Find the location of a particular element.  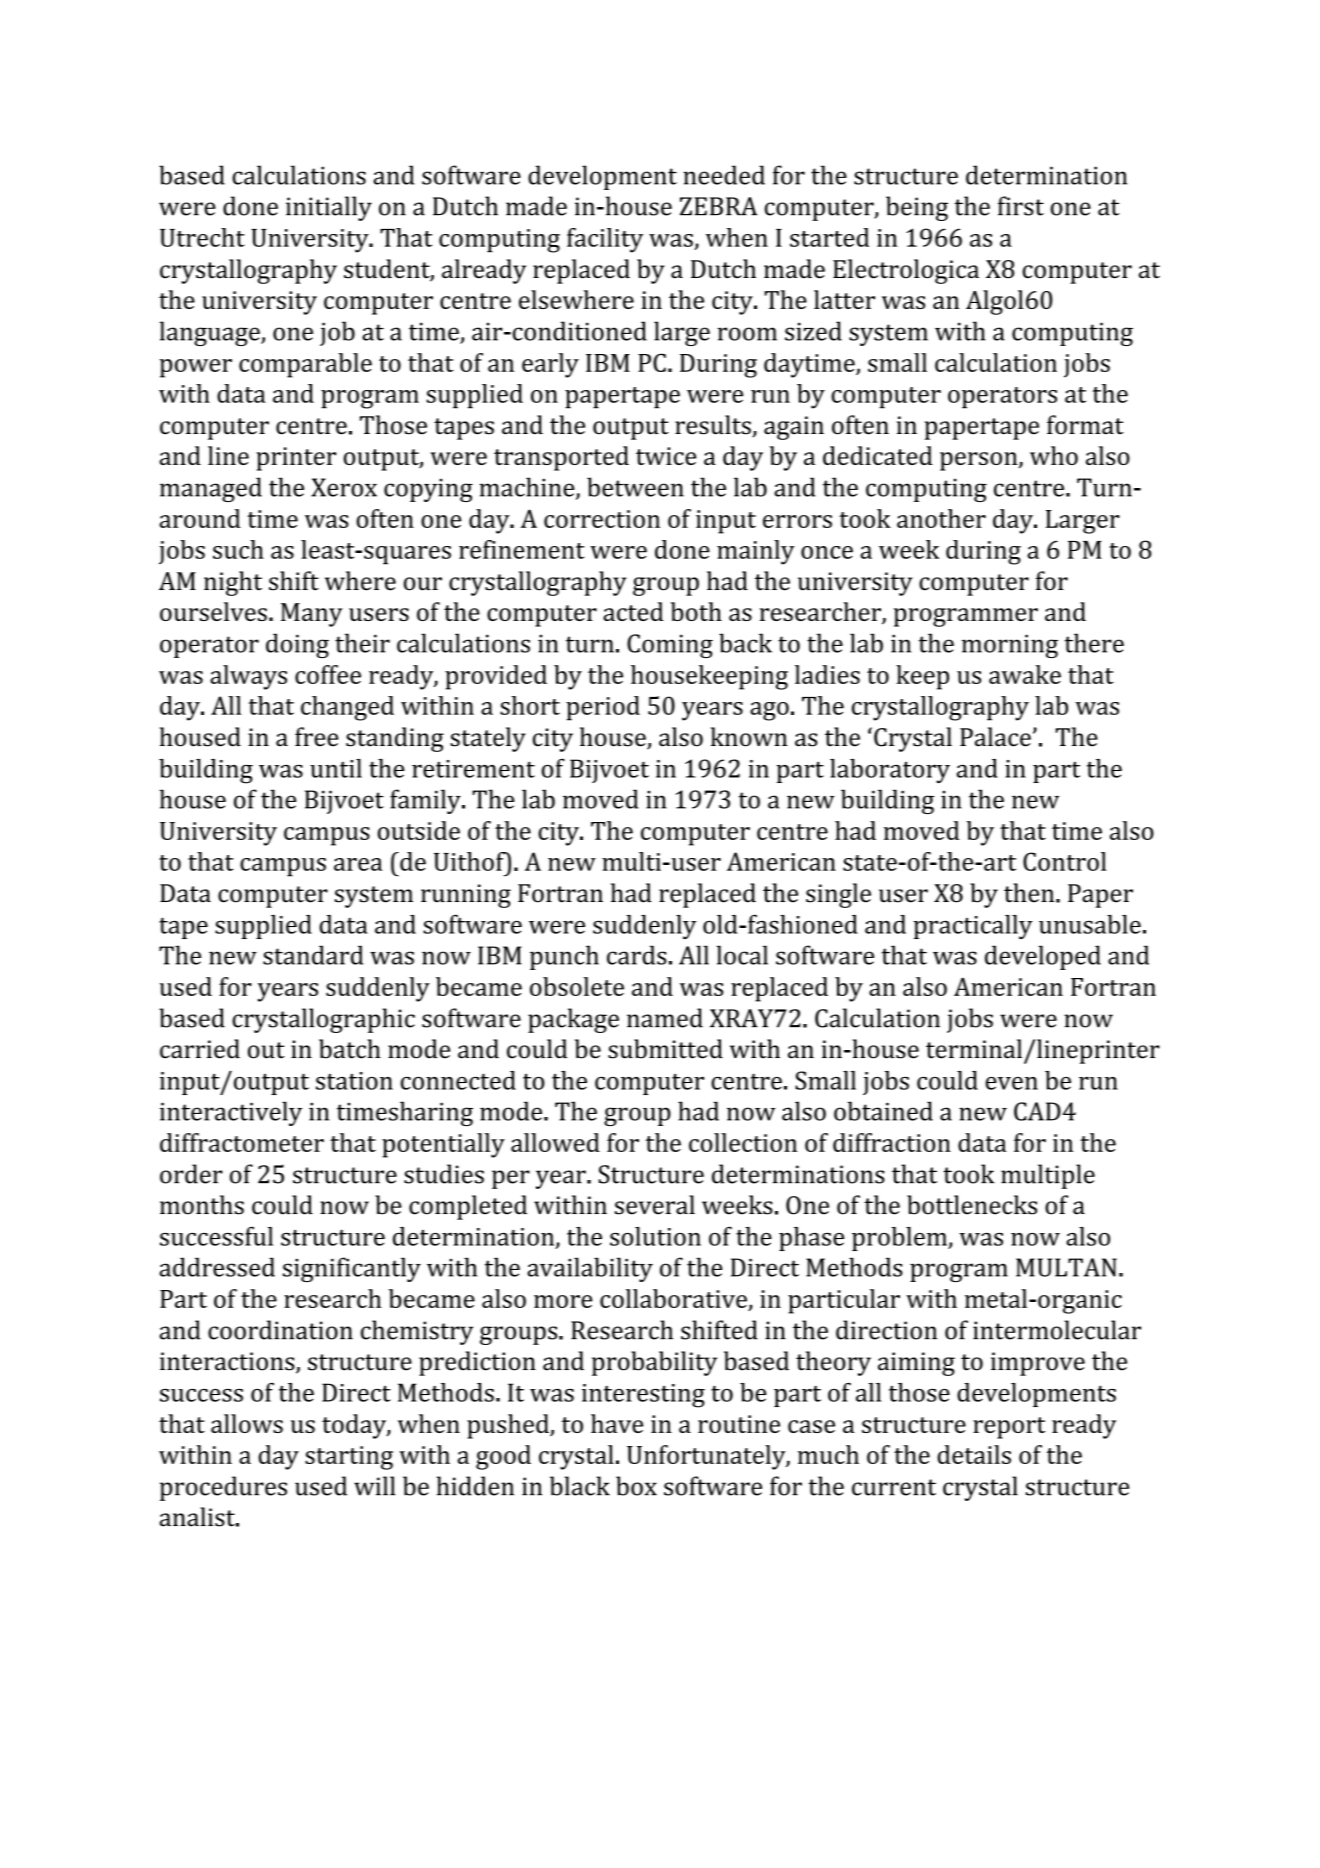

known is located at coordinates (749, 737).
